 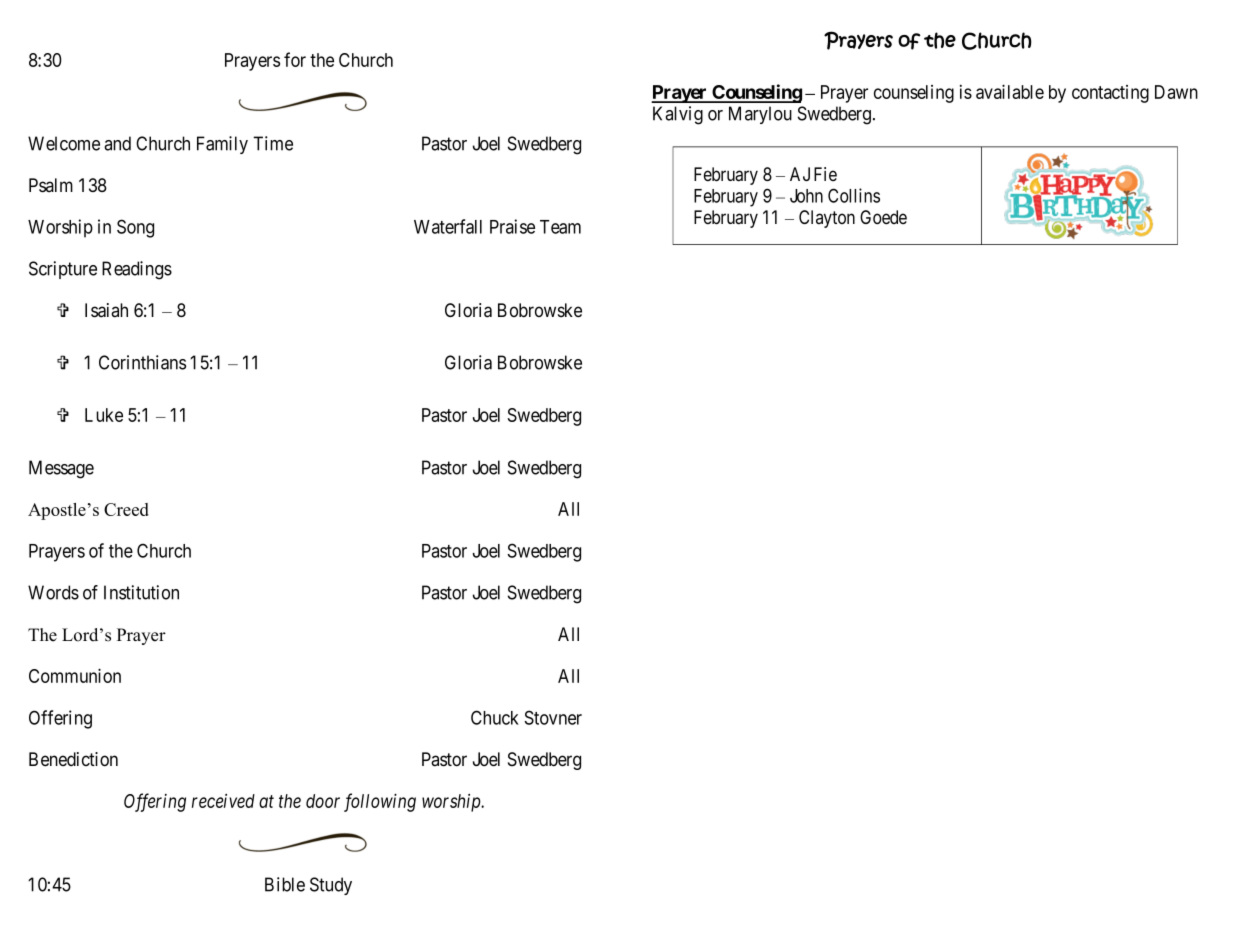 I want to click on Bible, so click(x=285, y=884).
